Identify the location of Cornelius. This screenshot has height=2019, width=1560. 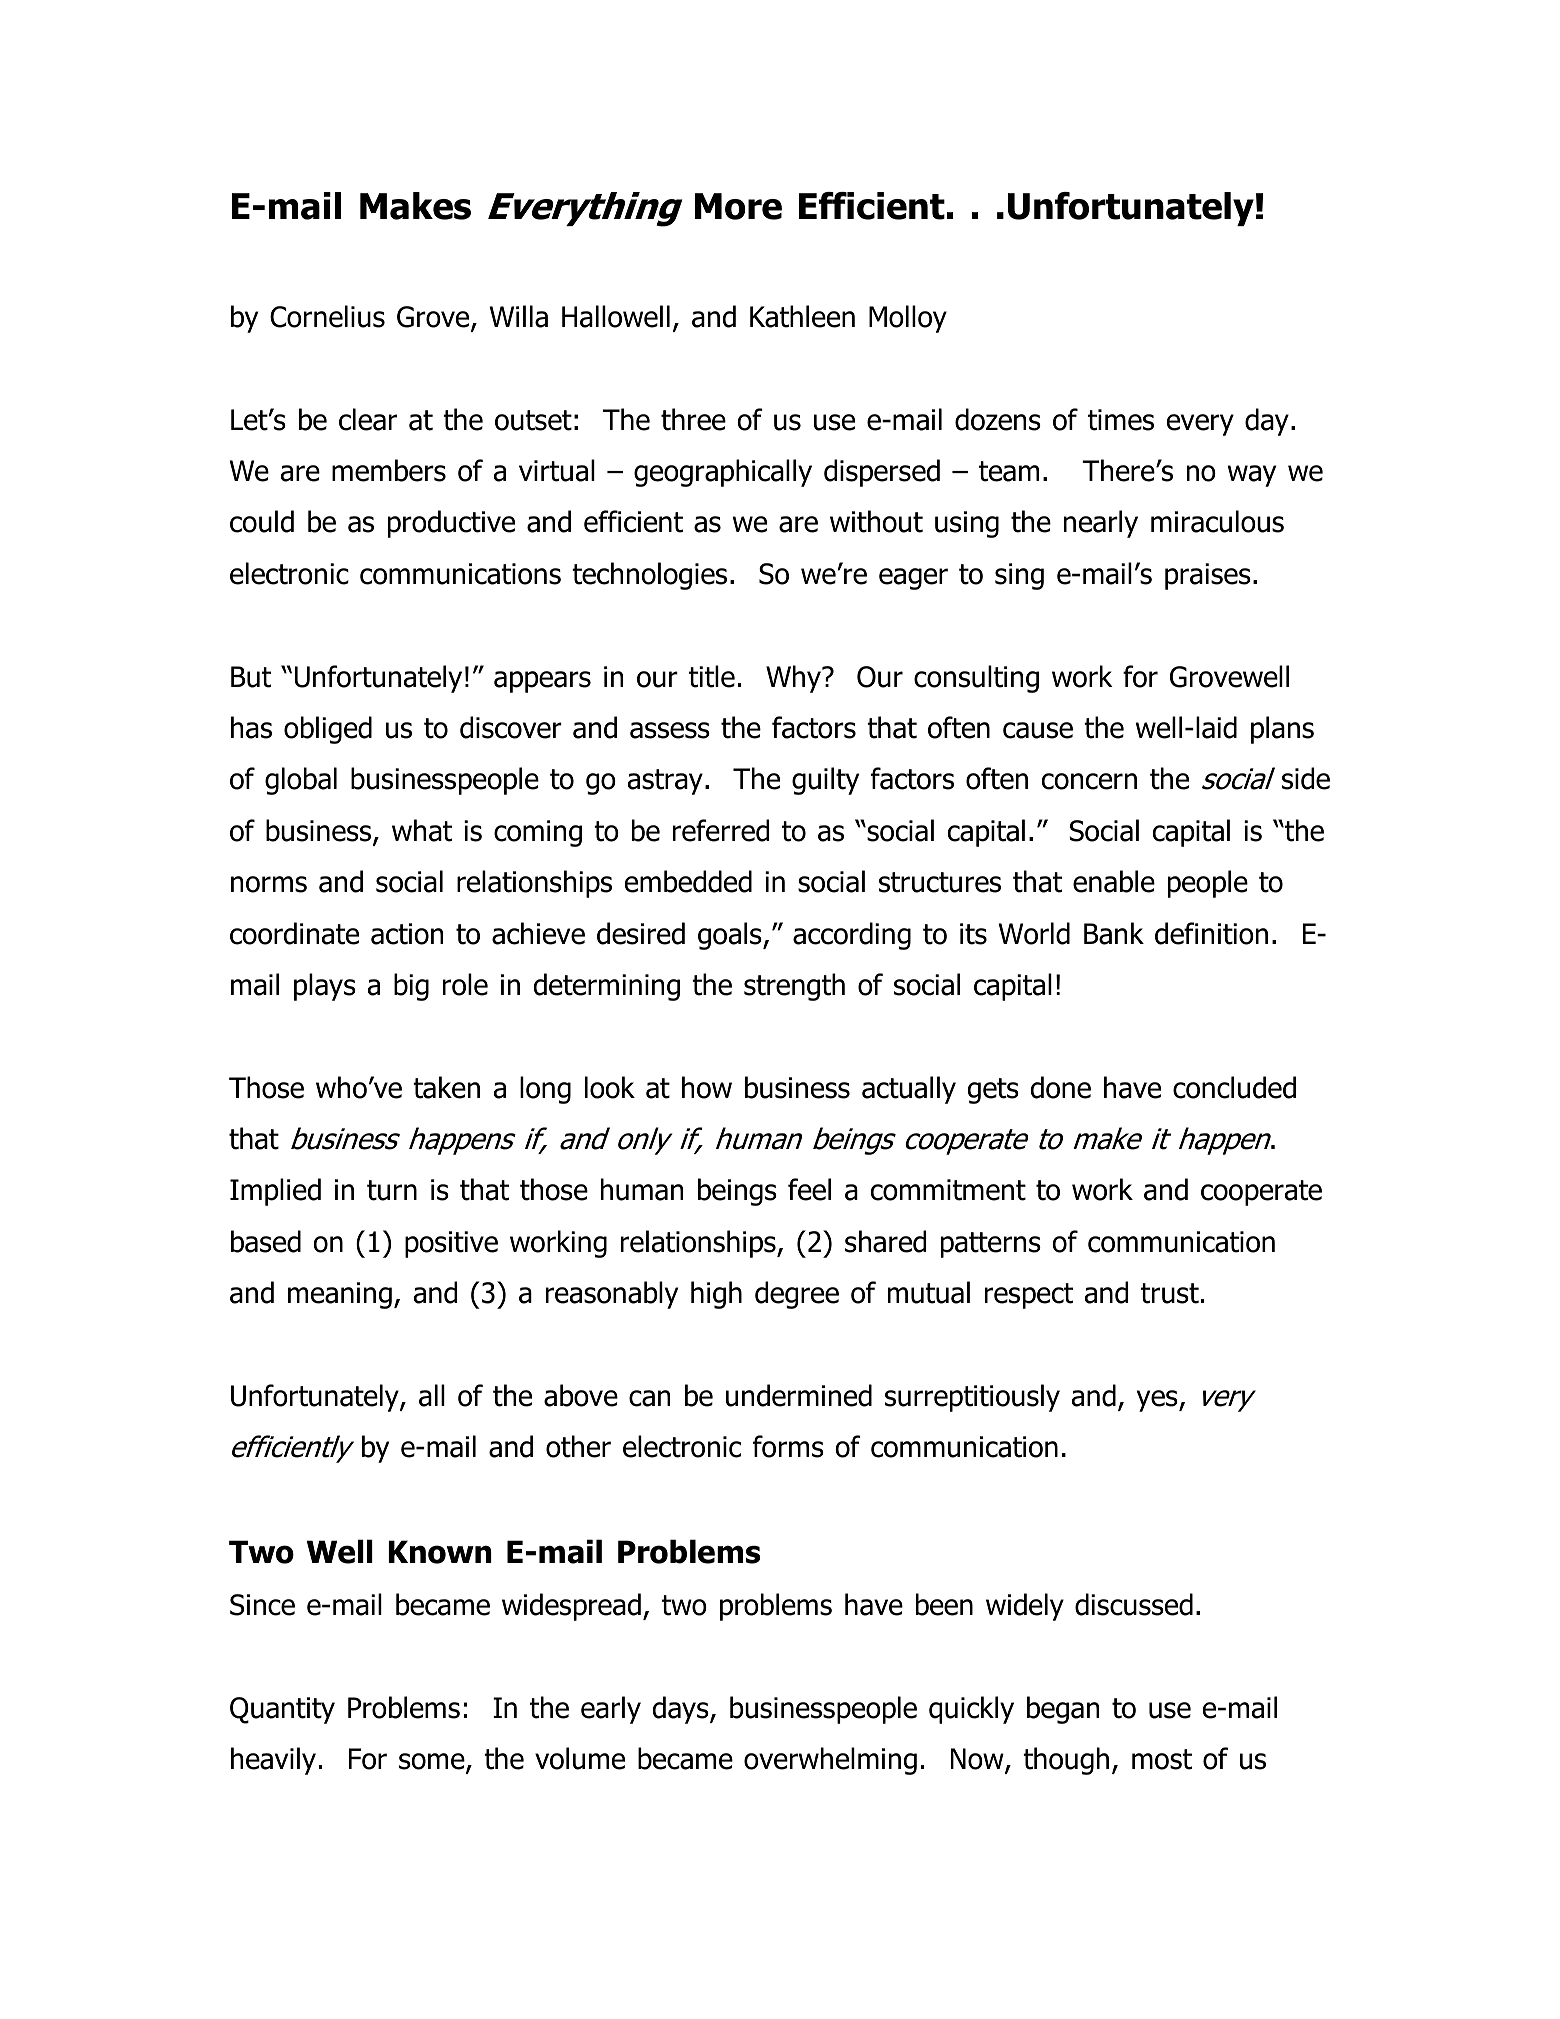
(327, 316).
